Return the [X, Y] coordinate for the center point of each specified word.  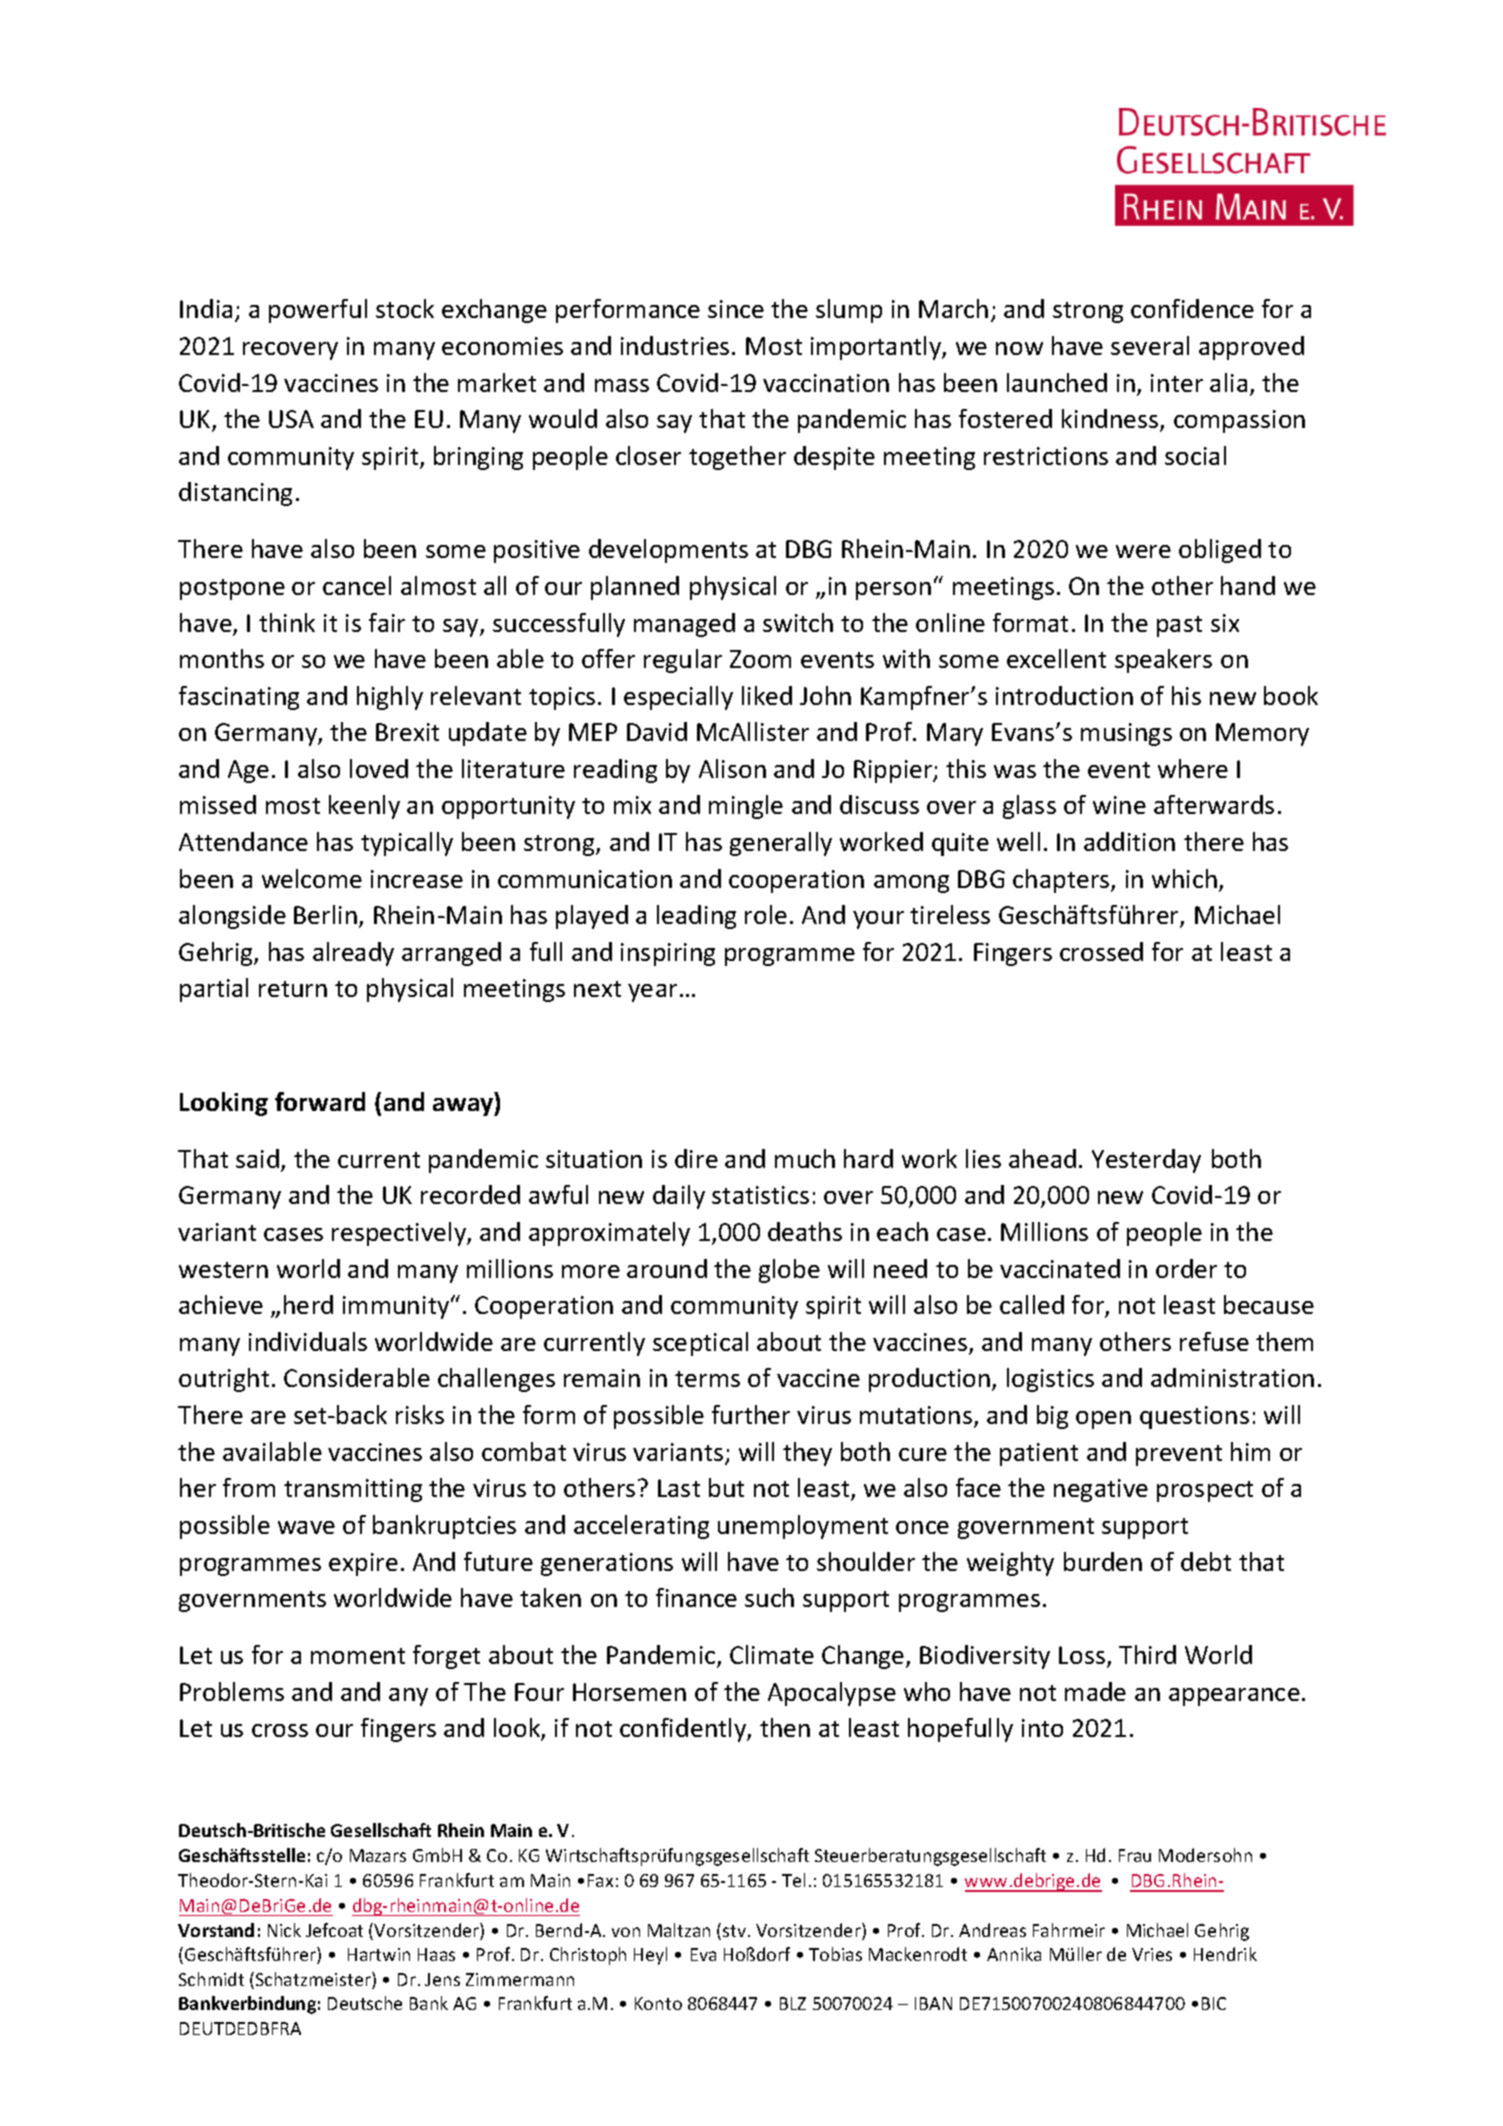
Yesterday [1146, 1161]
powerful [318, 311]
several [1150, 345]
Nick [284, 1930]
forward [320, 1101]
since [736, 309]
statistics [760, 1195]
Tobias [835, 1954]
